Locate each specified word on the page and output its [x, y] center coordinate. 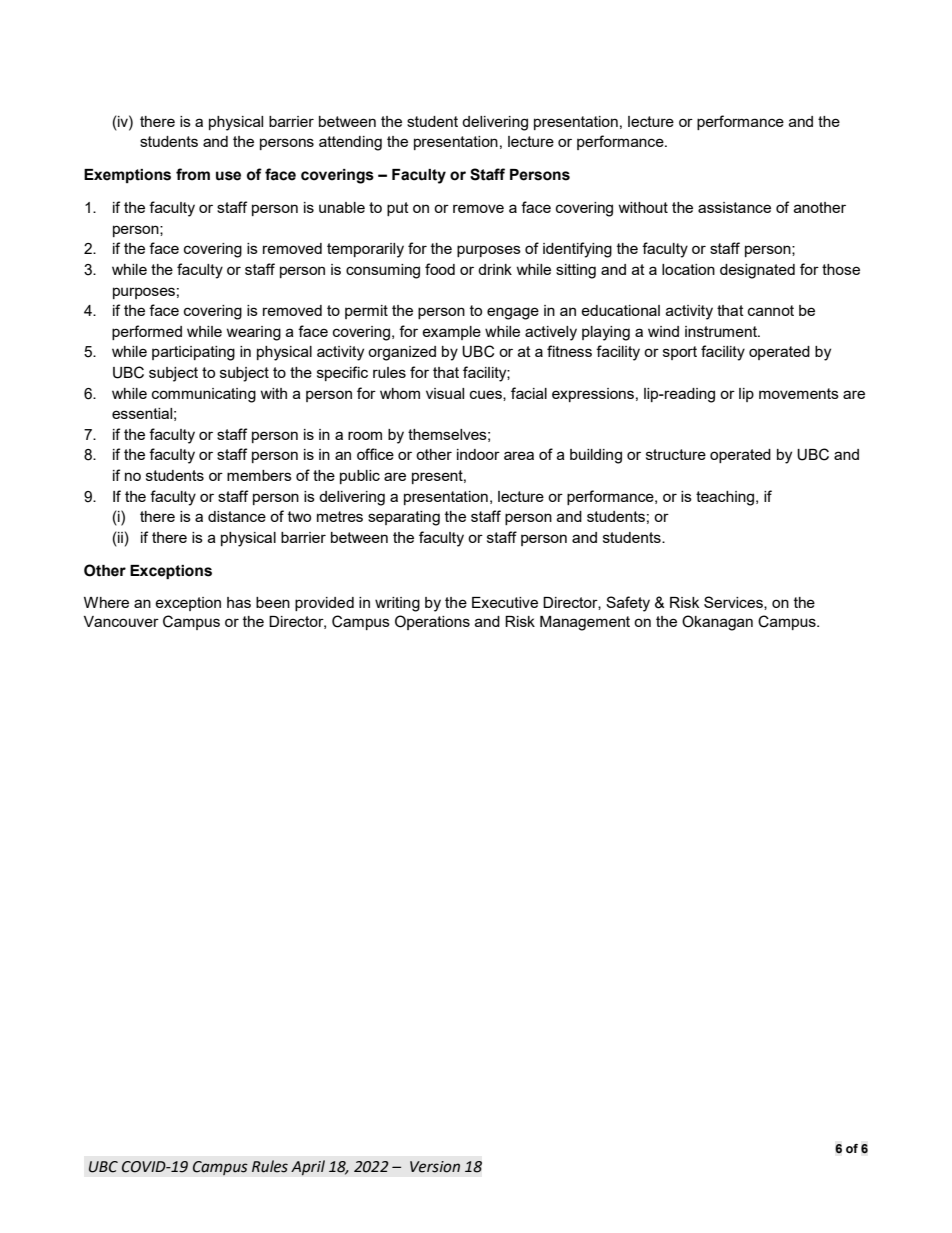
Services [734, 603]
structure [676, 454]
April [308, 1168]
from [193, 174]
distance [237, 516]
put [398, 209]
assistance [734, 207]
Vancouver [121, 621]
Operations [432, 622]
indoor [478, 454]
